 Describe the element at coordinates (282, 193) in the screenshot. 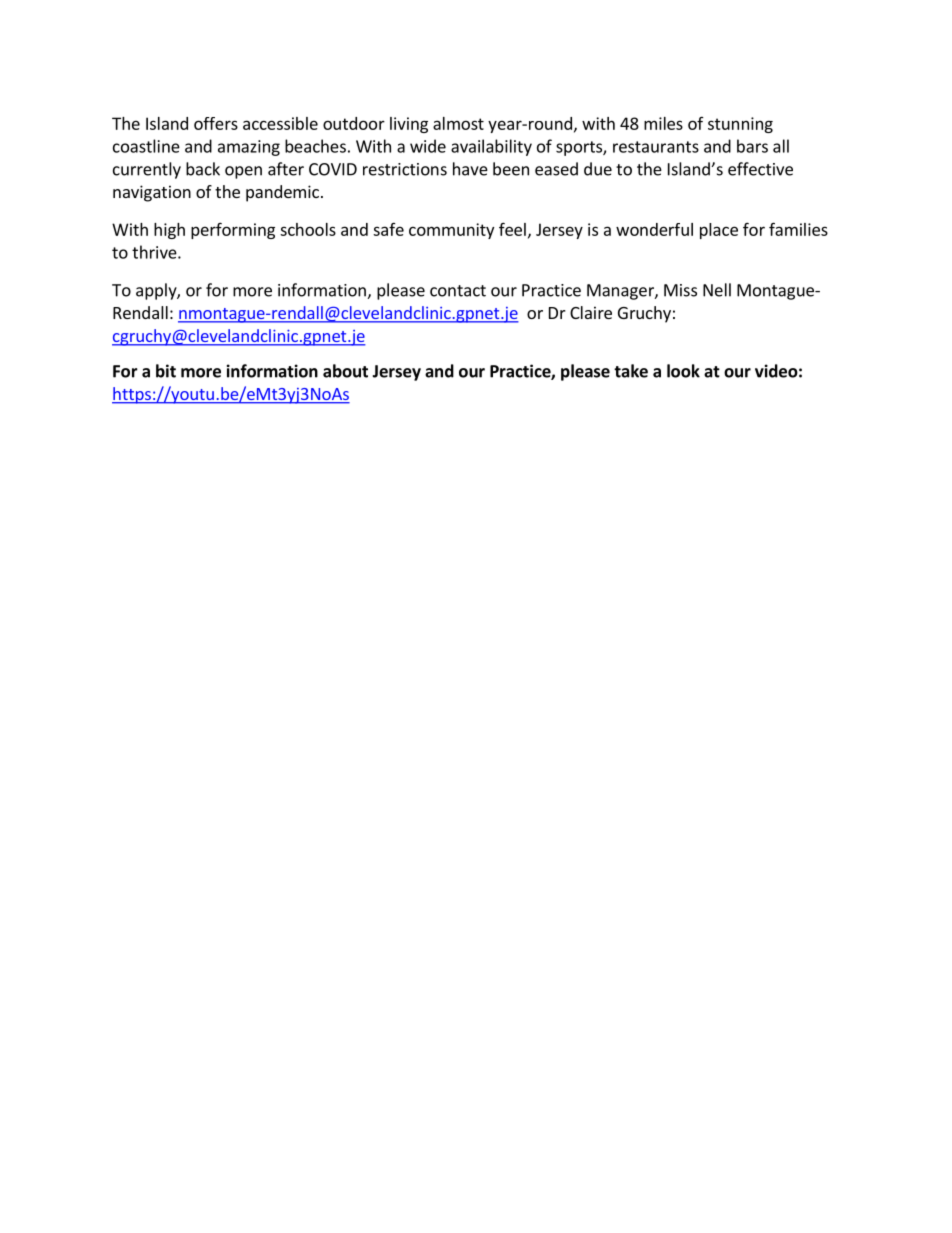

I see `pandemic` at that location.
